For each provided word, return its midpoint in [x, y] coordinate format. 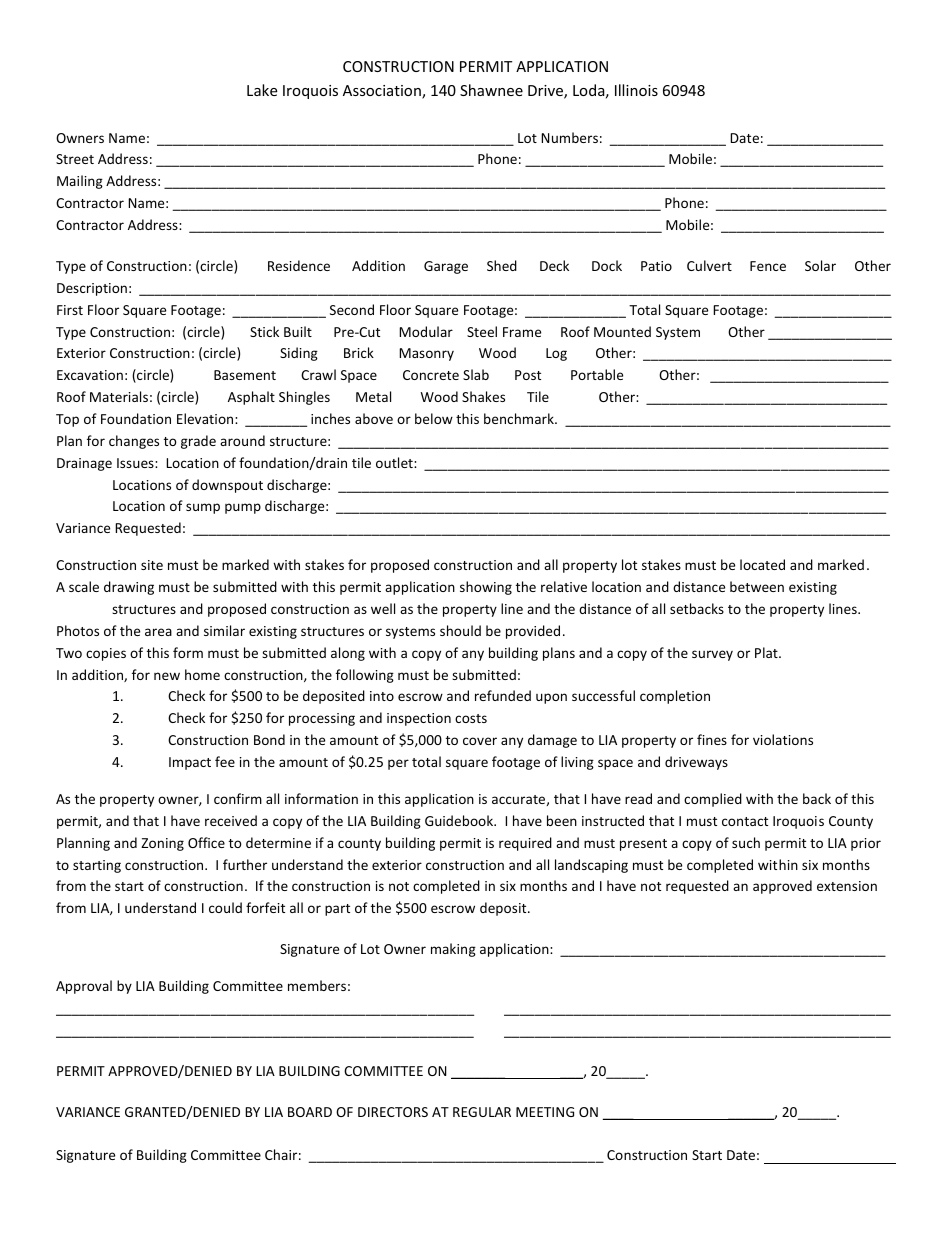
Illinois [636, 90]
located [762, 564]
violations [783, 739]
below [434, 418]
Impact [190, 763]
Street [75, 159]
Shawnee [491, 90]
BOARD [310, 1112]
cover [480, 741]
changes [134, 442]
